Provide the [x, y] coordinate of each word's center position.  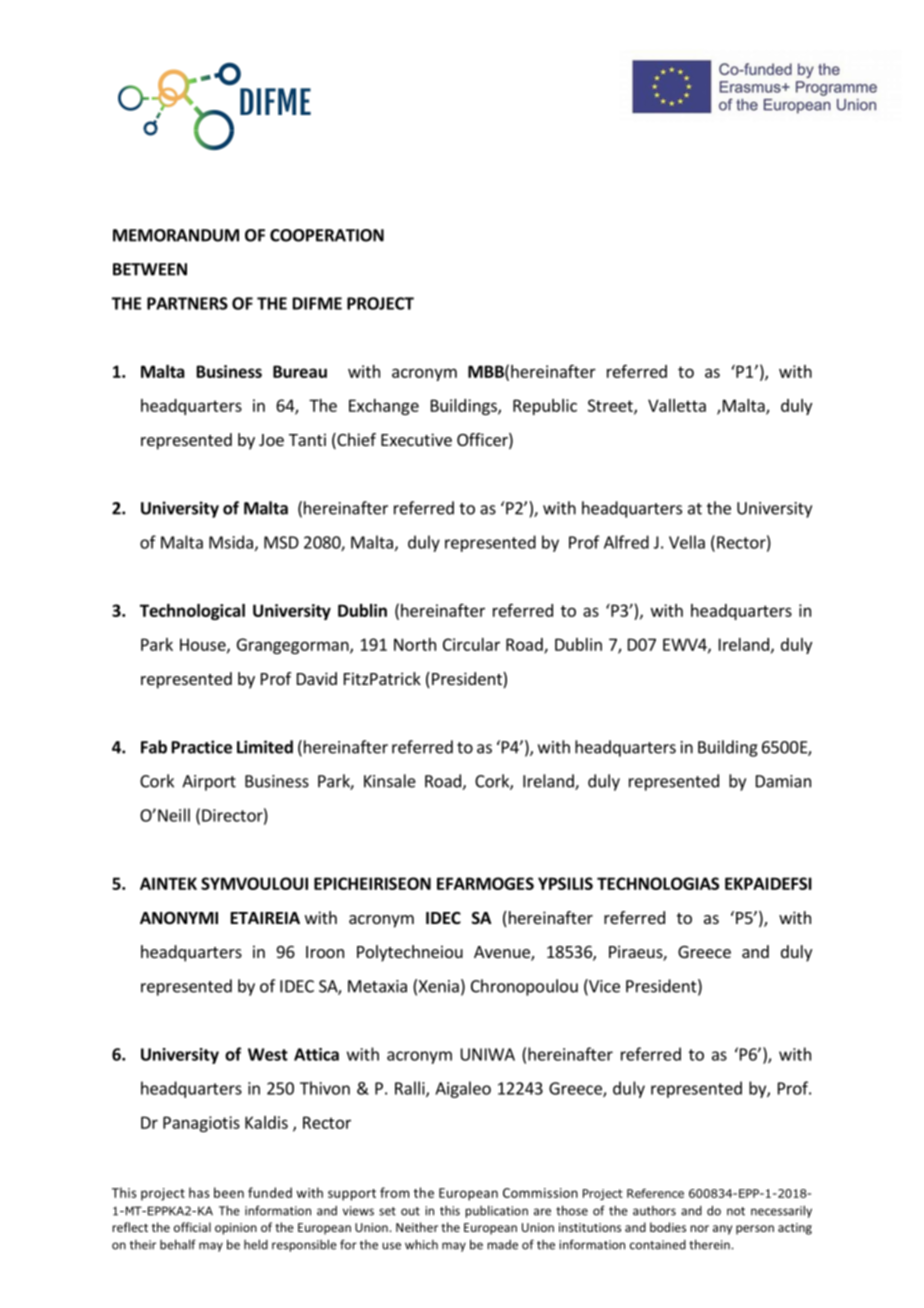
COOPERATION [327, 235]
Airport [209, 783]
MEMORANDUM [176, 235]
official [192, 1227]
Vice [603, 987]
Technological [192, 612]
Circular [471, 644]
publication [496, 1211]
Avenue [503, 953]
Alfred [626, 542]
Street [611, 406]
